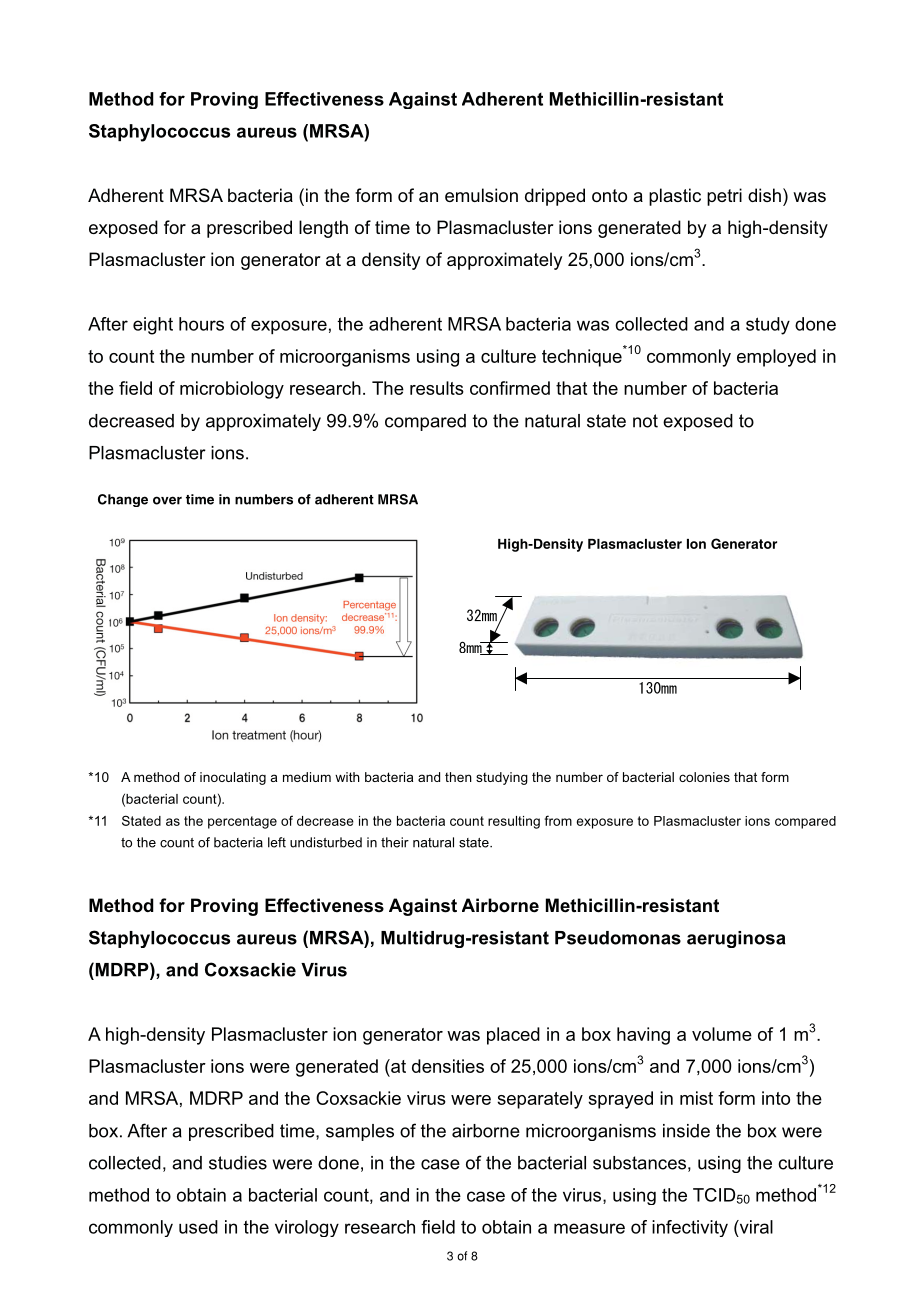 The image size is (924, 1308). I want to click on left, so click(277, 842).
